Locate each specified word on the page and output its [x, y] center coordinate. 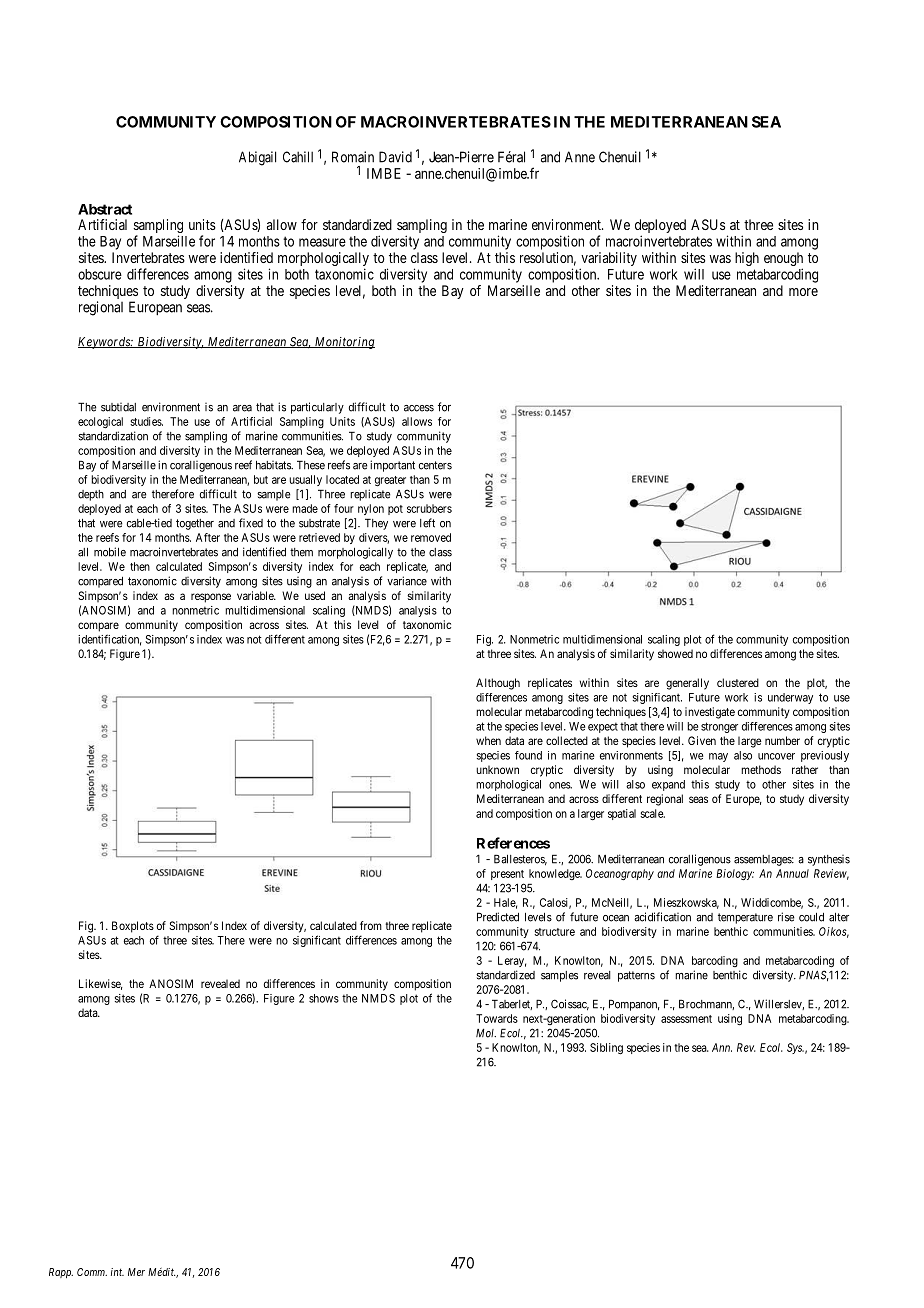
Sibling [606, 1049]
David [395, 157]
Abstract [105, 209]
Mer [136, 1272]
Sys [795, 1048]
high [747, 259]
